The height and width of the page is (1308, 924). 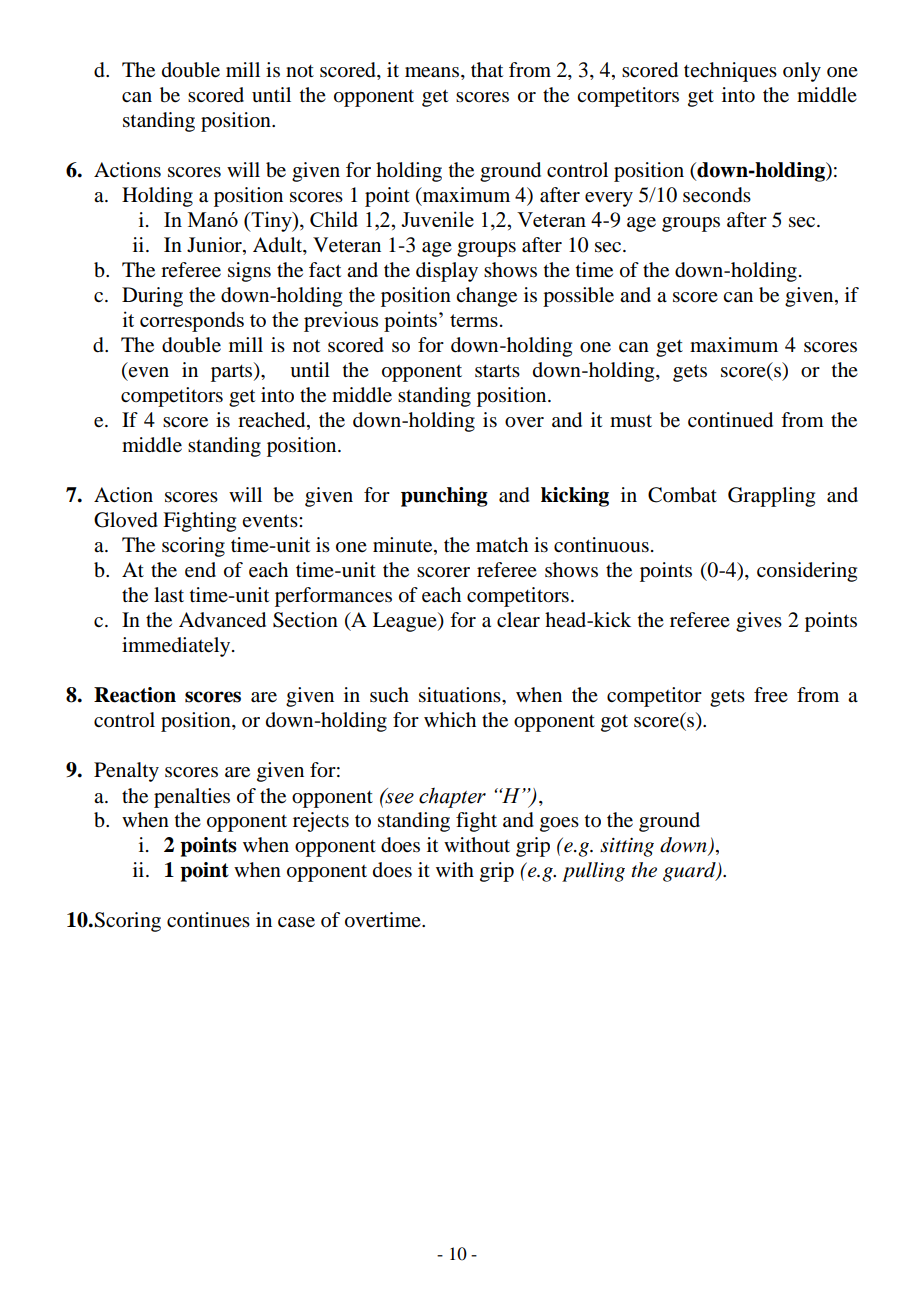 What do you see at coordinates (759, 622) in the page?
I see `gives` at bounding box center [759, 622].
